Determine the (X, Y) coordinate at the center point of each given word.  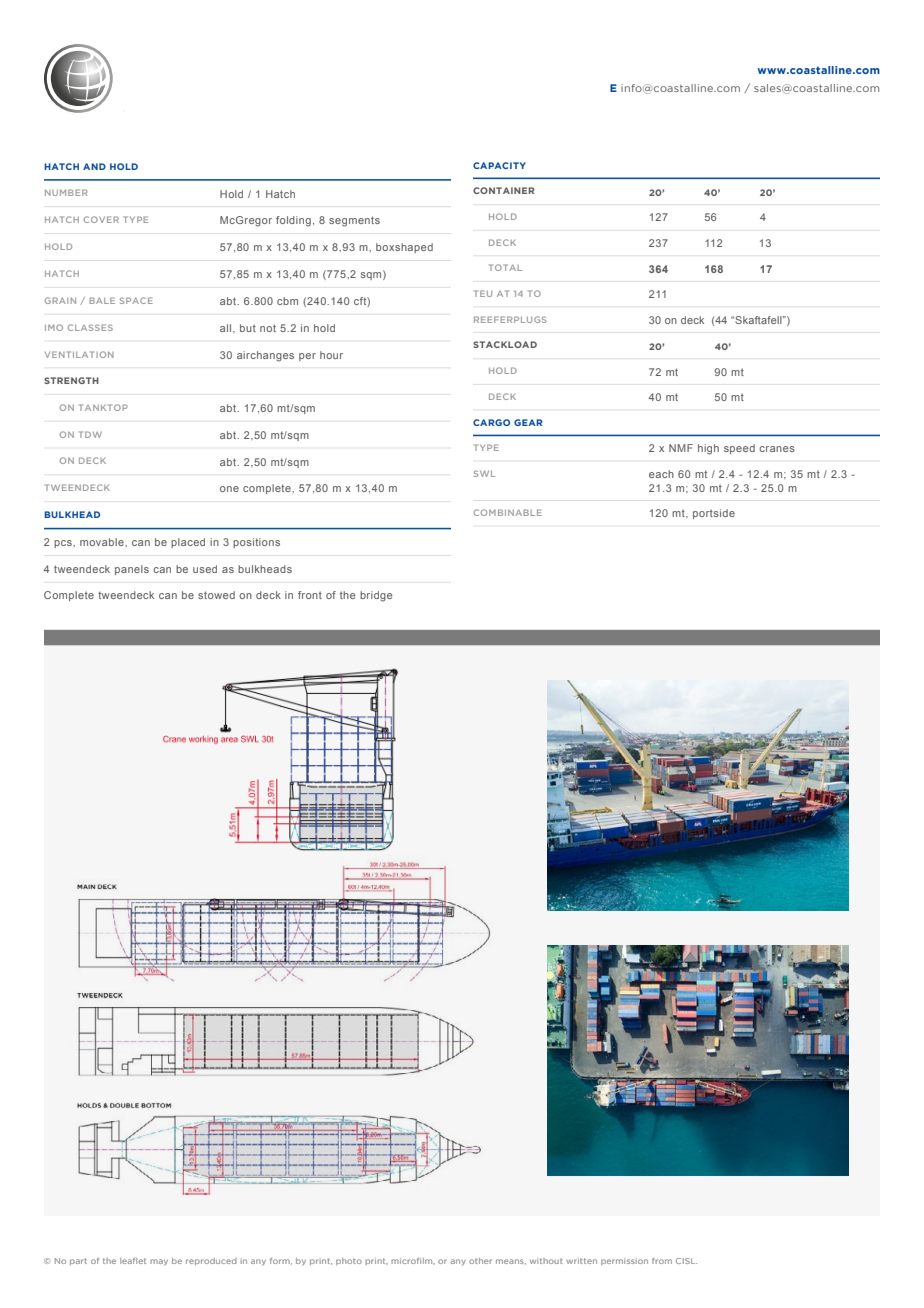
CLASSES (90, 327)
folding (293, 221)
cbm (287, 301)
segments (354, 221)
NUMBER (66, 192)
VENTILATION (79, 354)
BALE (102, 300)
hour (331, 355)
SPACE (136, 300)
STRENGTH (71, 380)
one (229, 489)
